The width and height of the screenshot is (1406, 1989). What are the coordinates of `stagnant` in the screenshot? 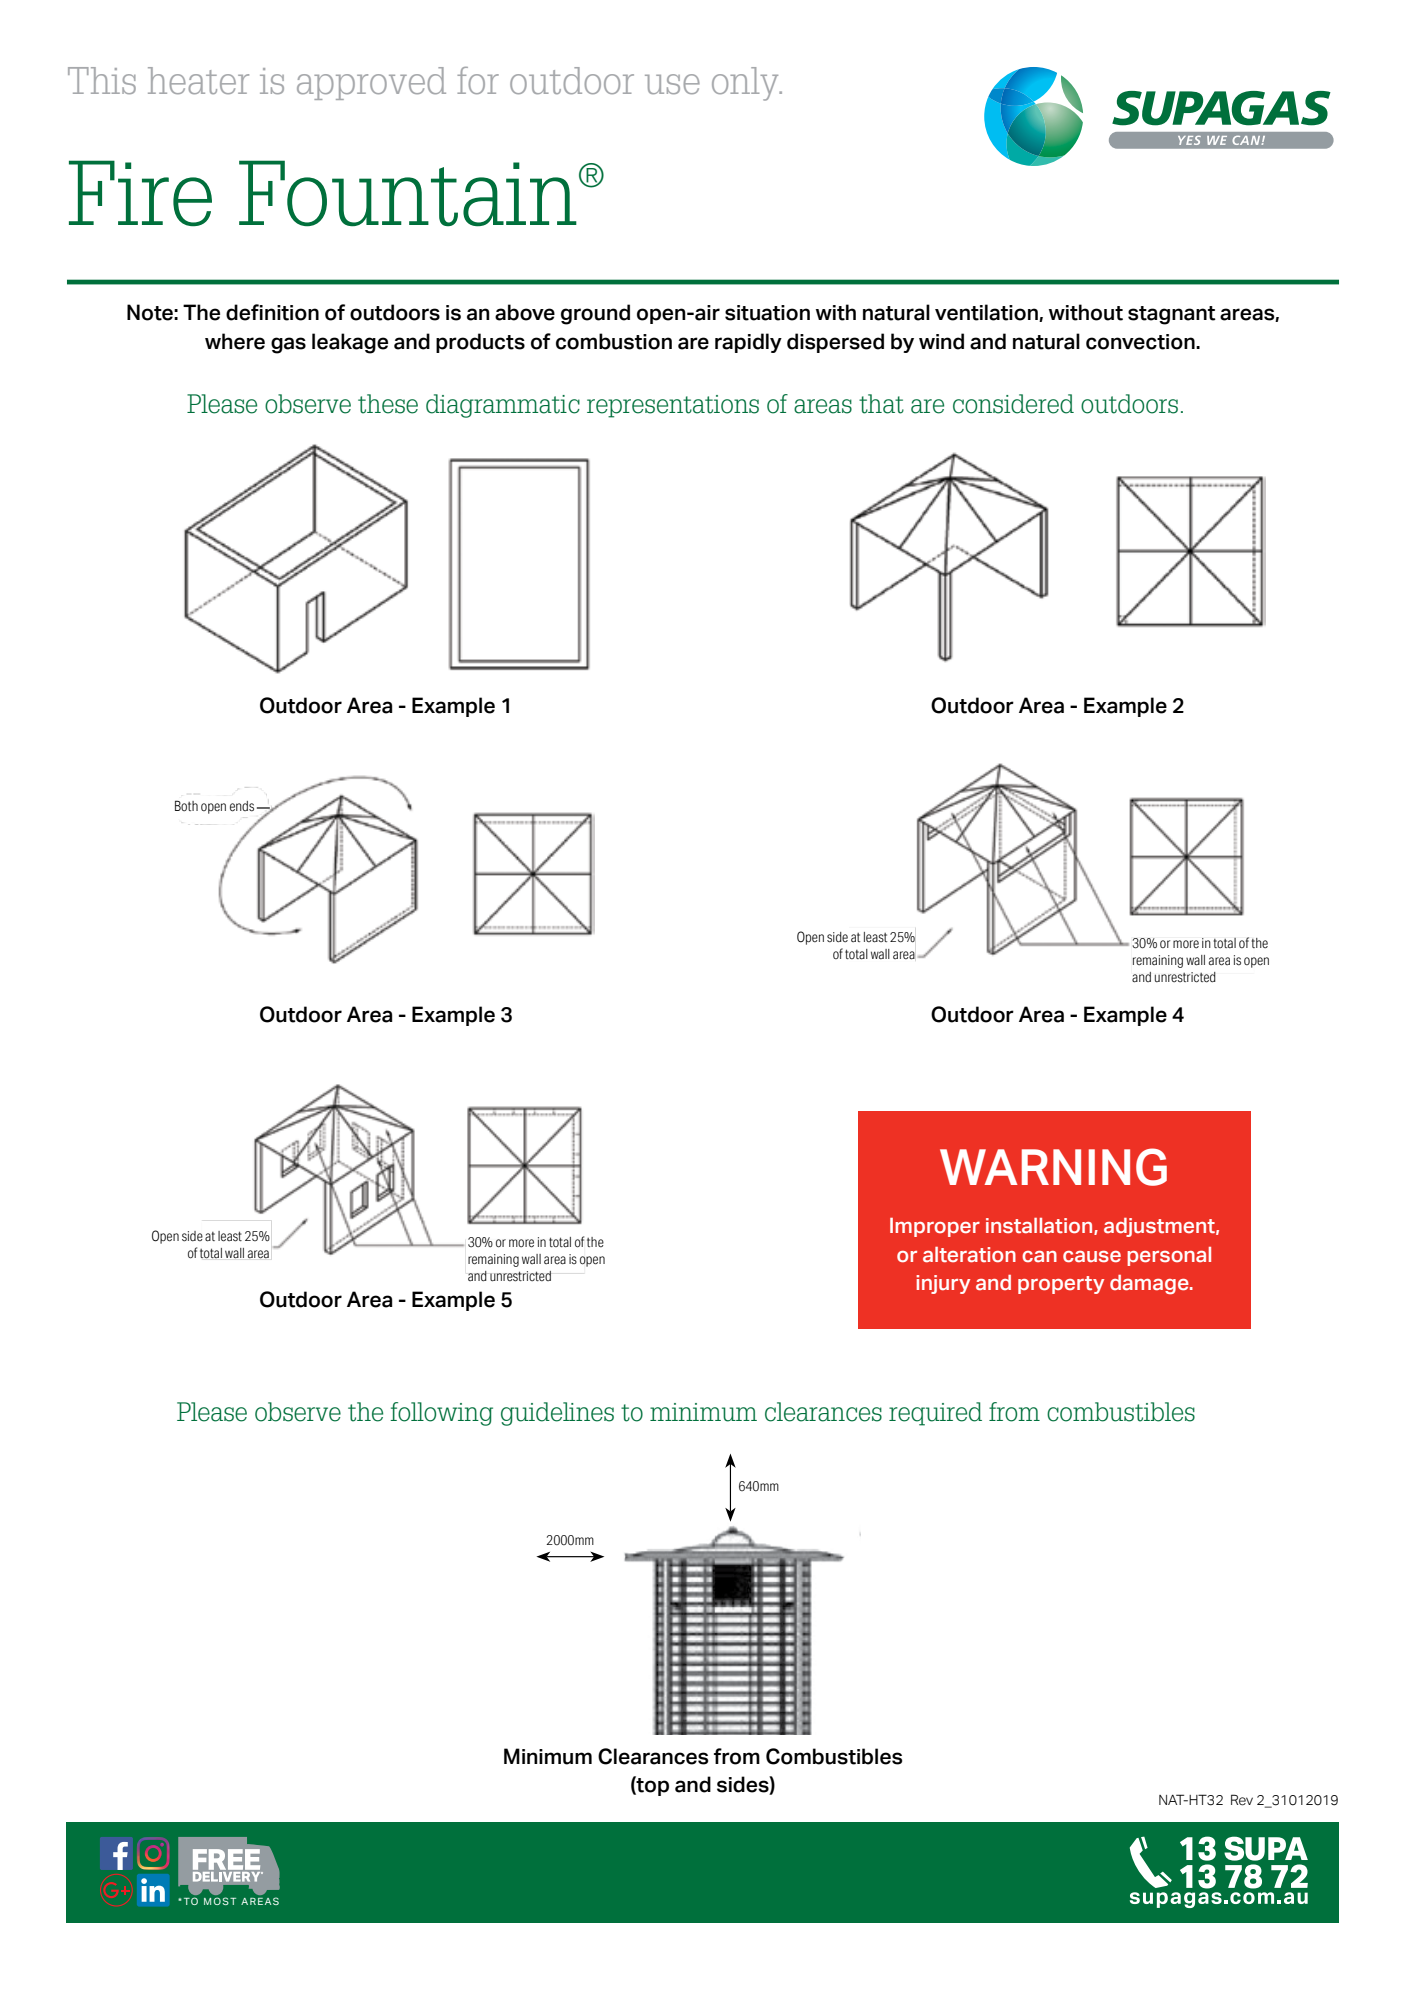 It's located at (1172, 315).
